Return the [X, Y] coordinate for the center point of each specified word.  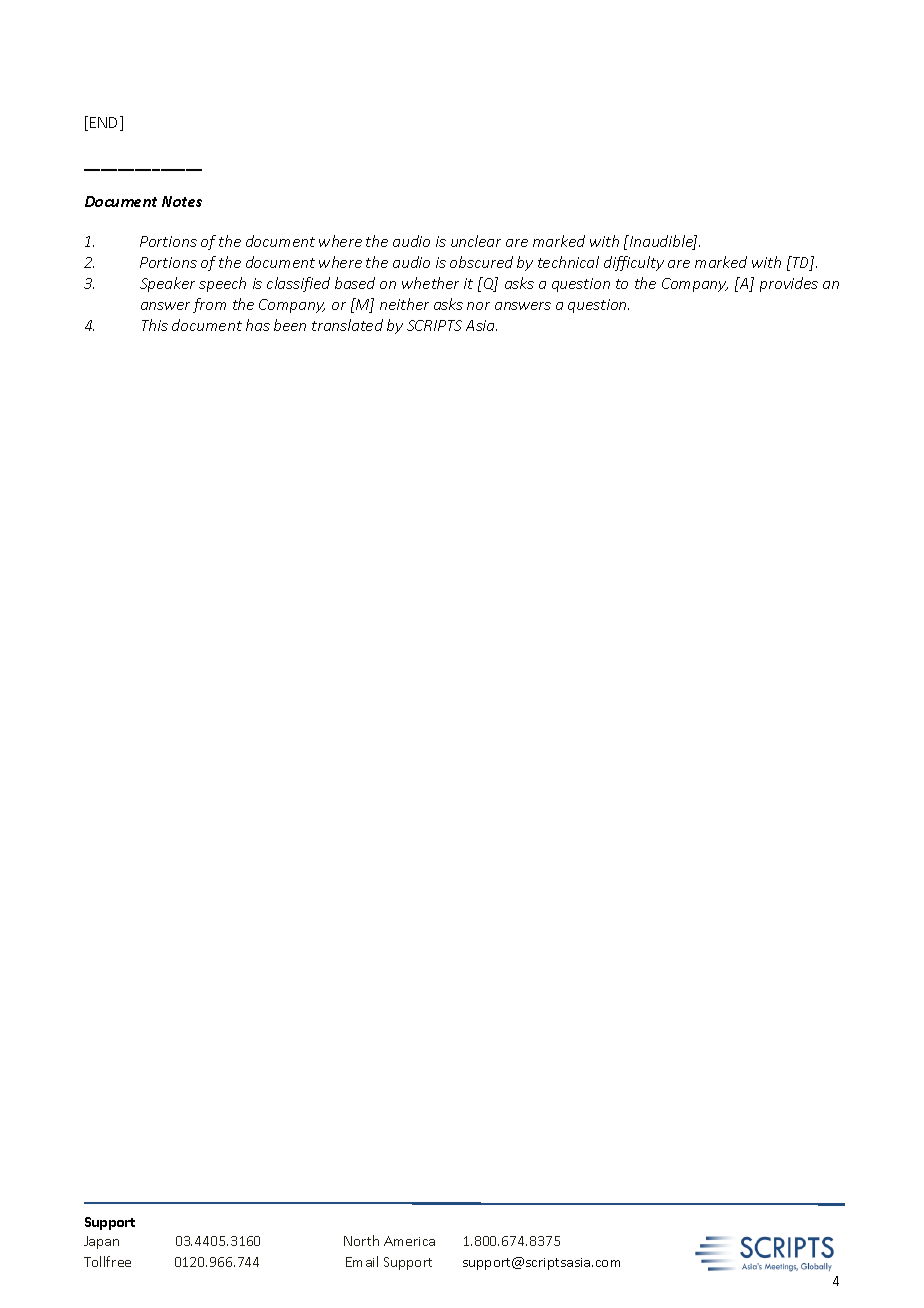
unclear [476, 241]
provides [789, 284]
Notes [182, 201]
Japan [101, 1242]
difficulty [634, 263]
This [155, 325]
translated [347, 325]
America [409, 1241]
